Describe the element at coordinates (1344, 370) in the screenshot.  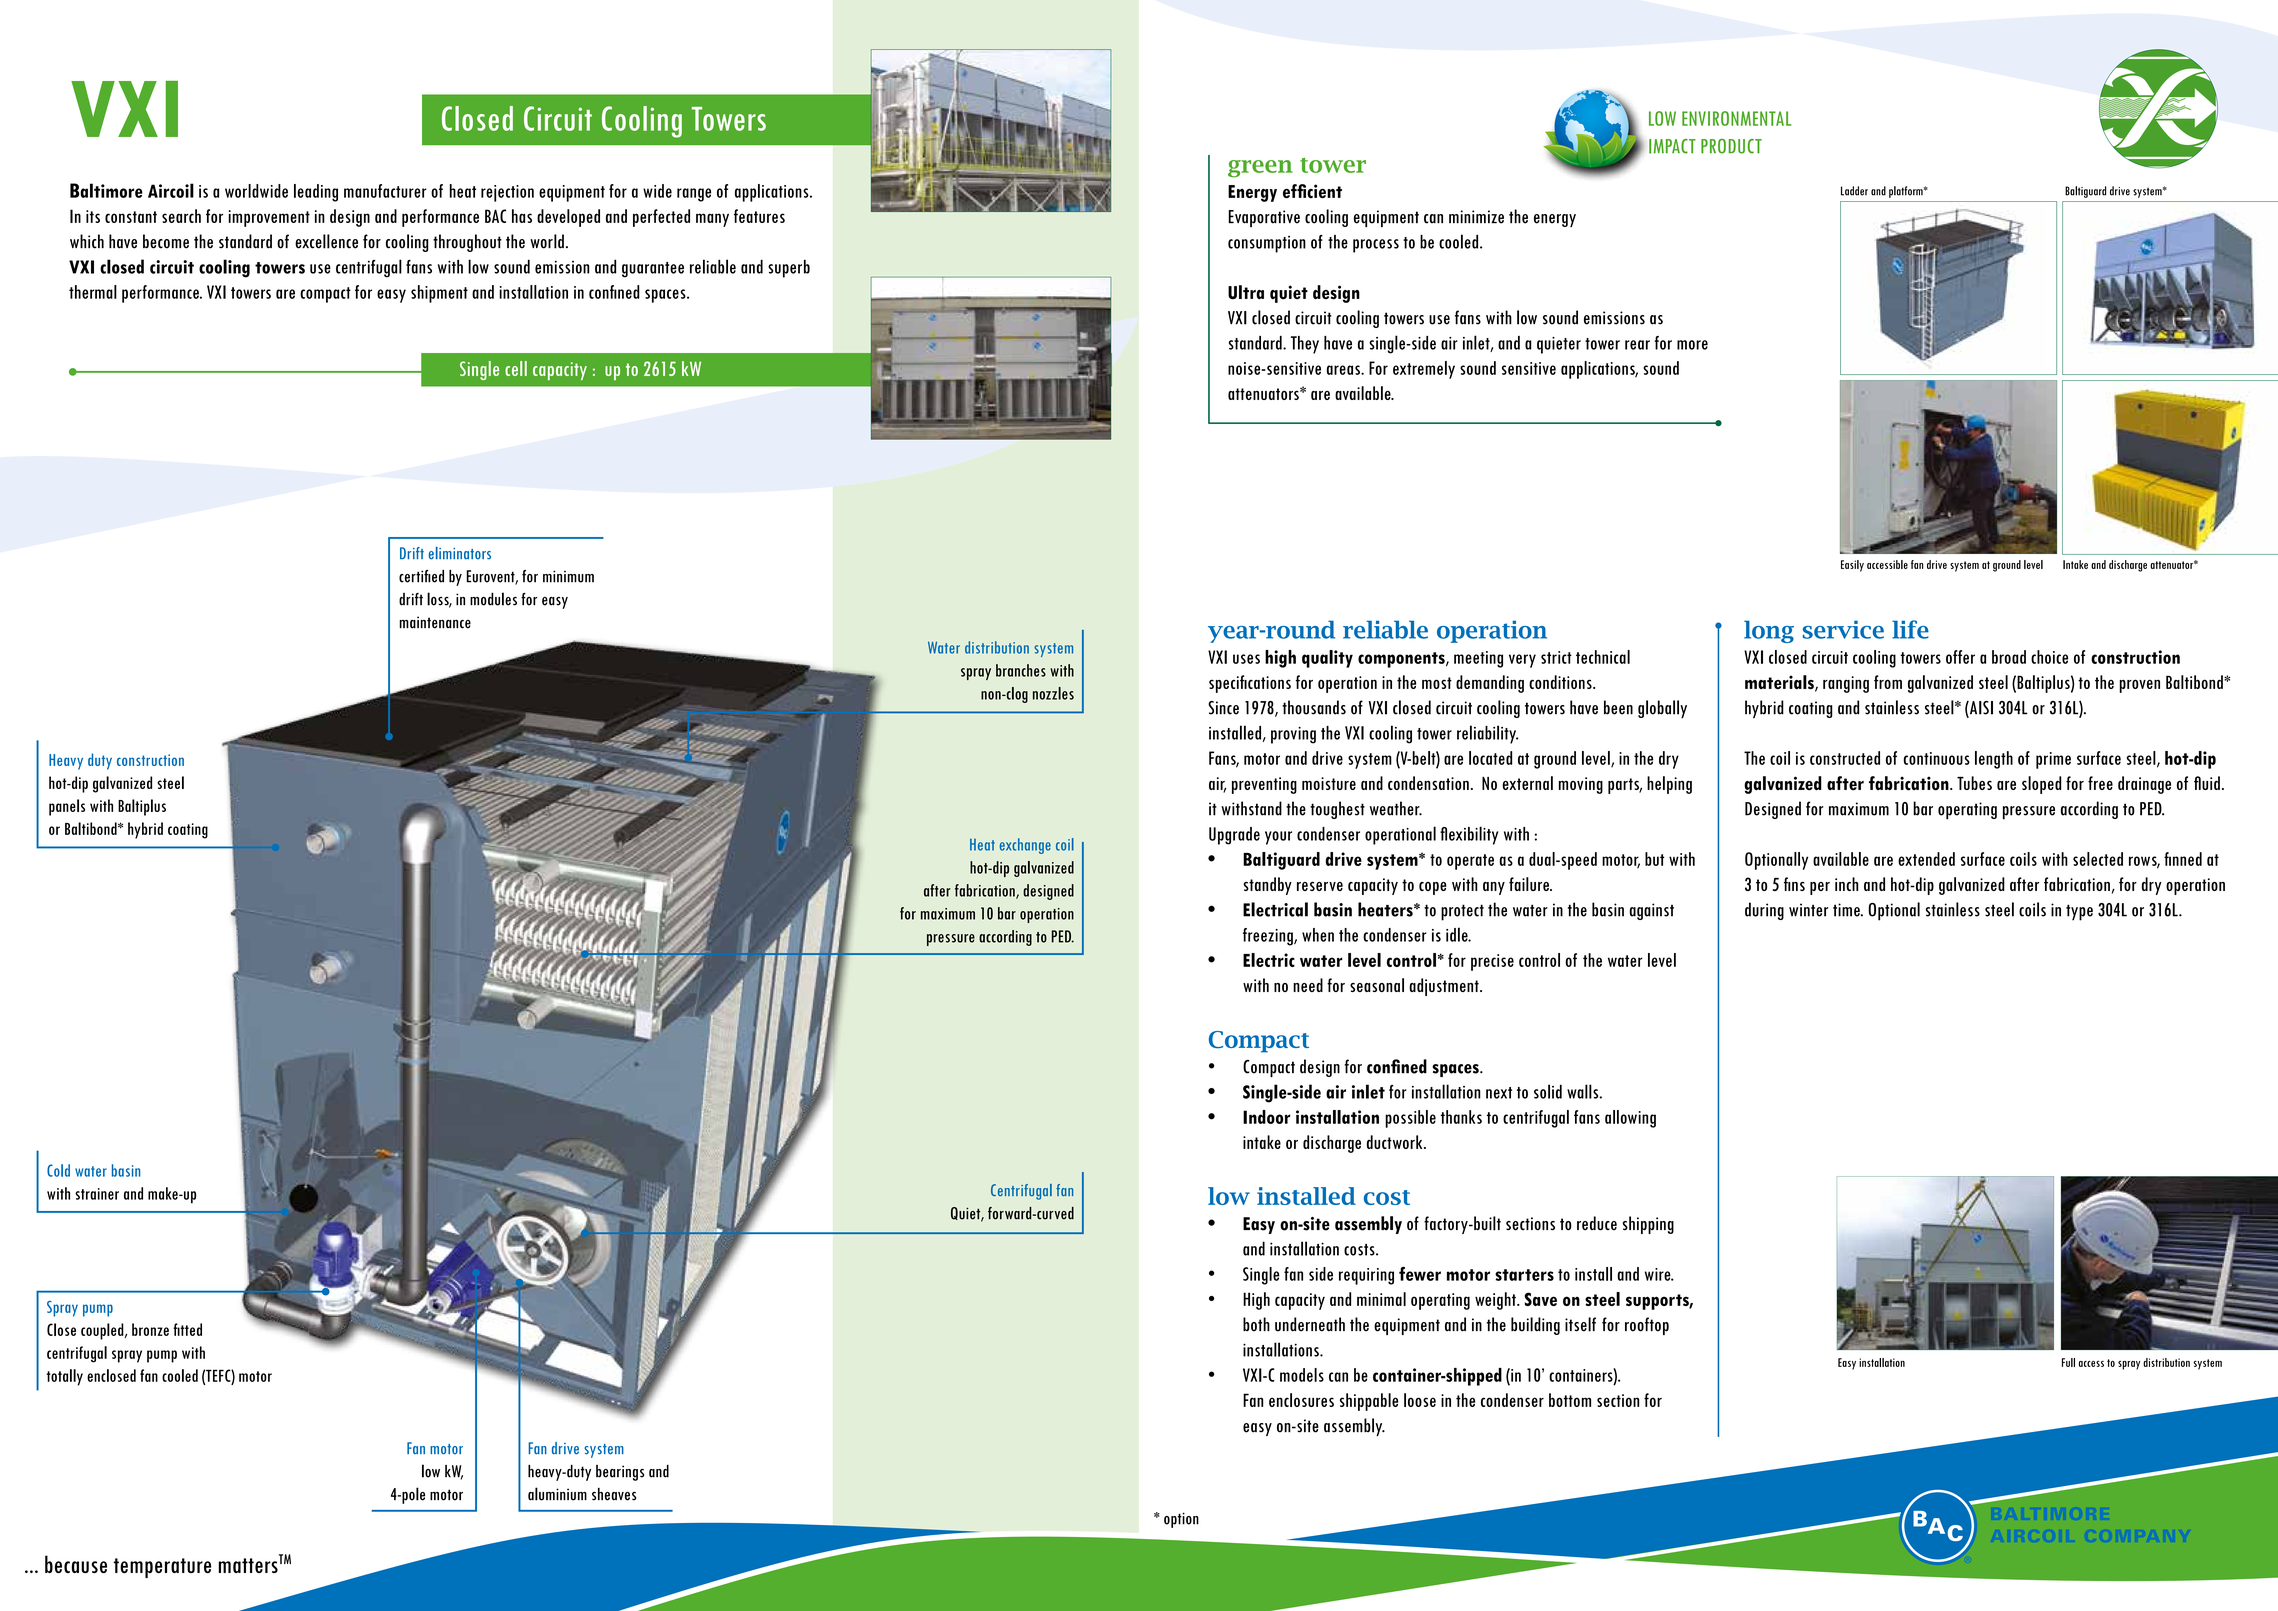
I see `areas` at that location.
